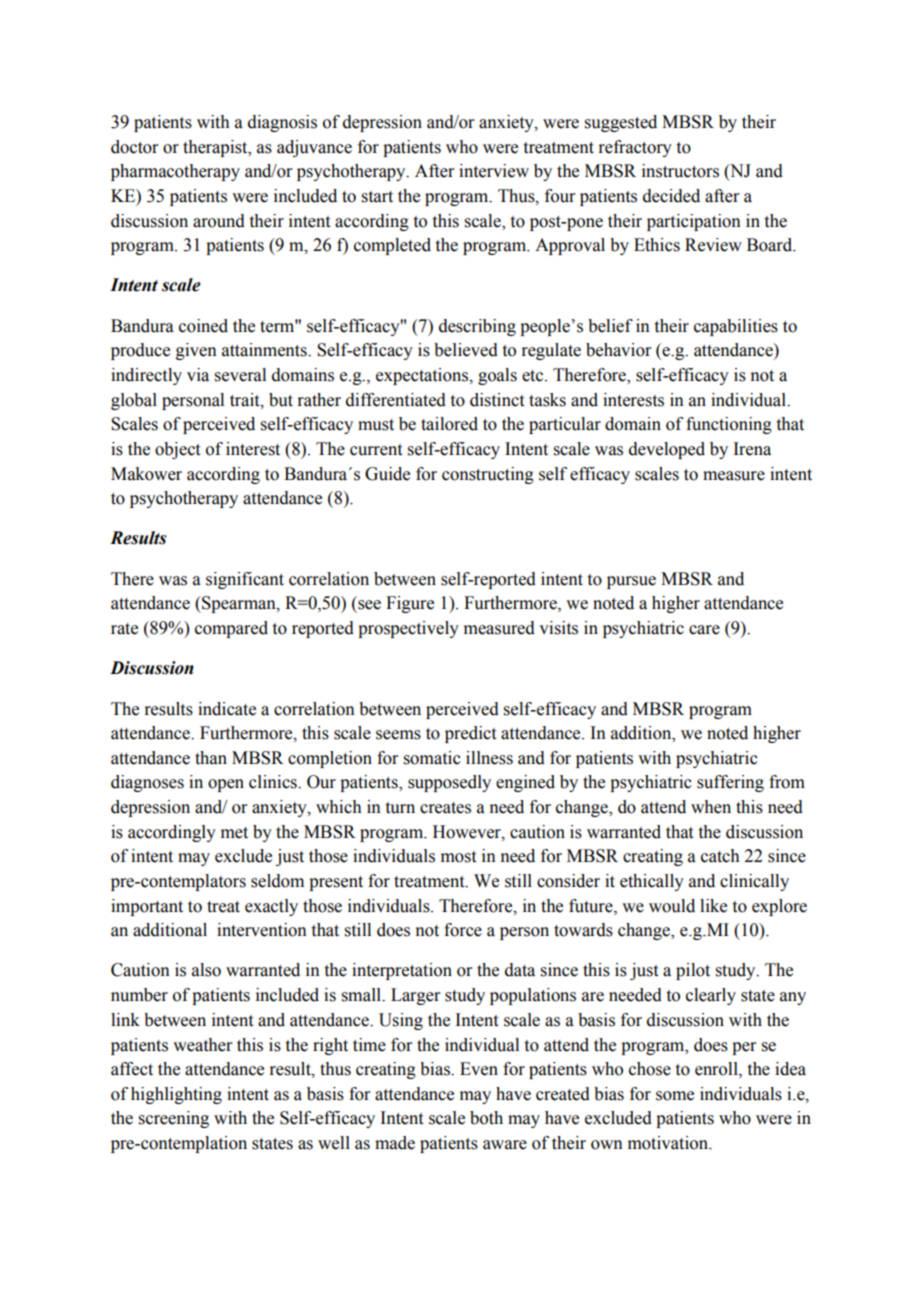 The height and width of the page is (1308, 924). Describe the element at coordinates (408, 629) in the page. I see `prospectively` at that location.
